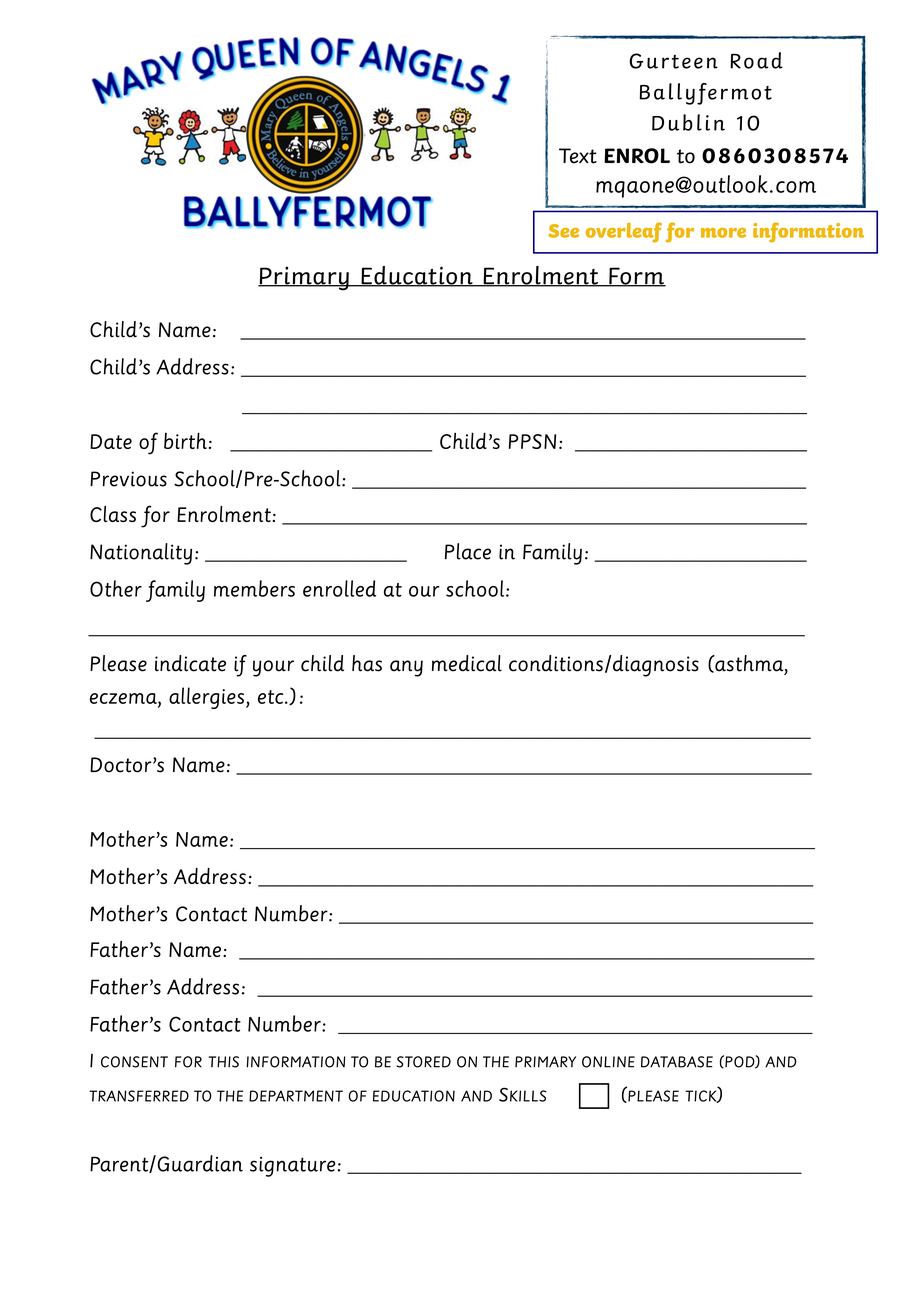 The width and height of the document is (924, 1308). What do you see at coordinates (139, 1096) in the document?
I see `TRANSFERRED` at bounding box center [139, 1096].
